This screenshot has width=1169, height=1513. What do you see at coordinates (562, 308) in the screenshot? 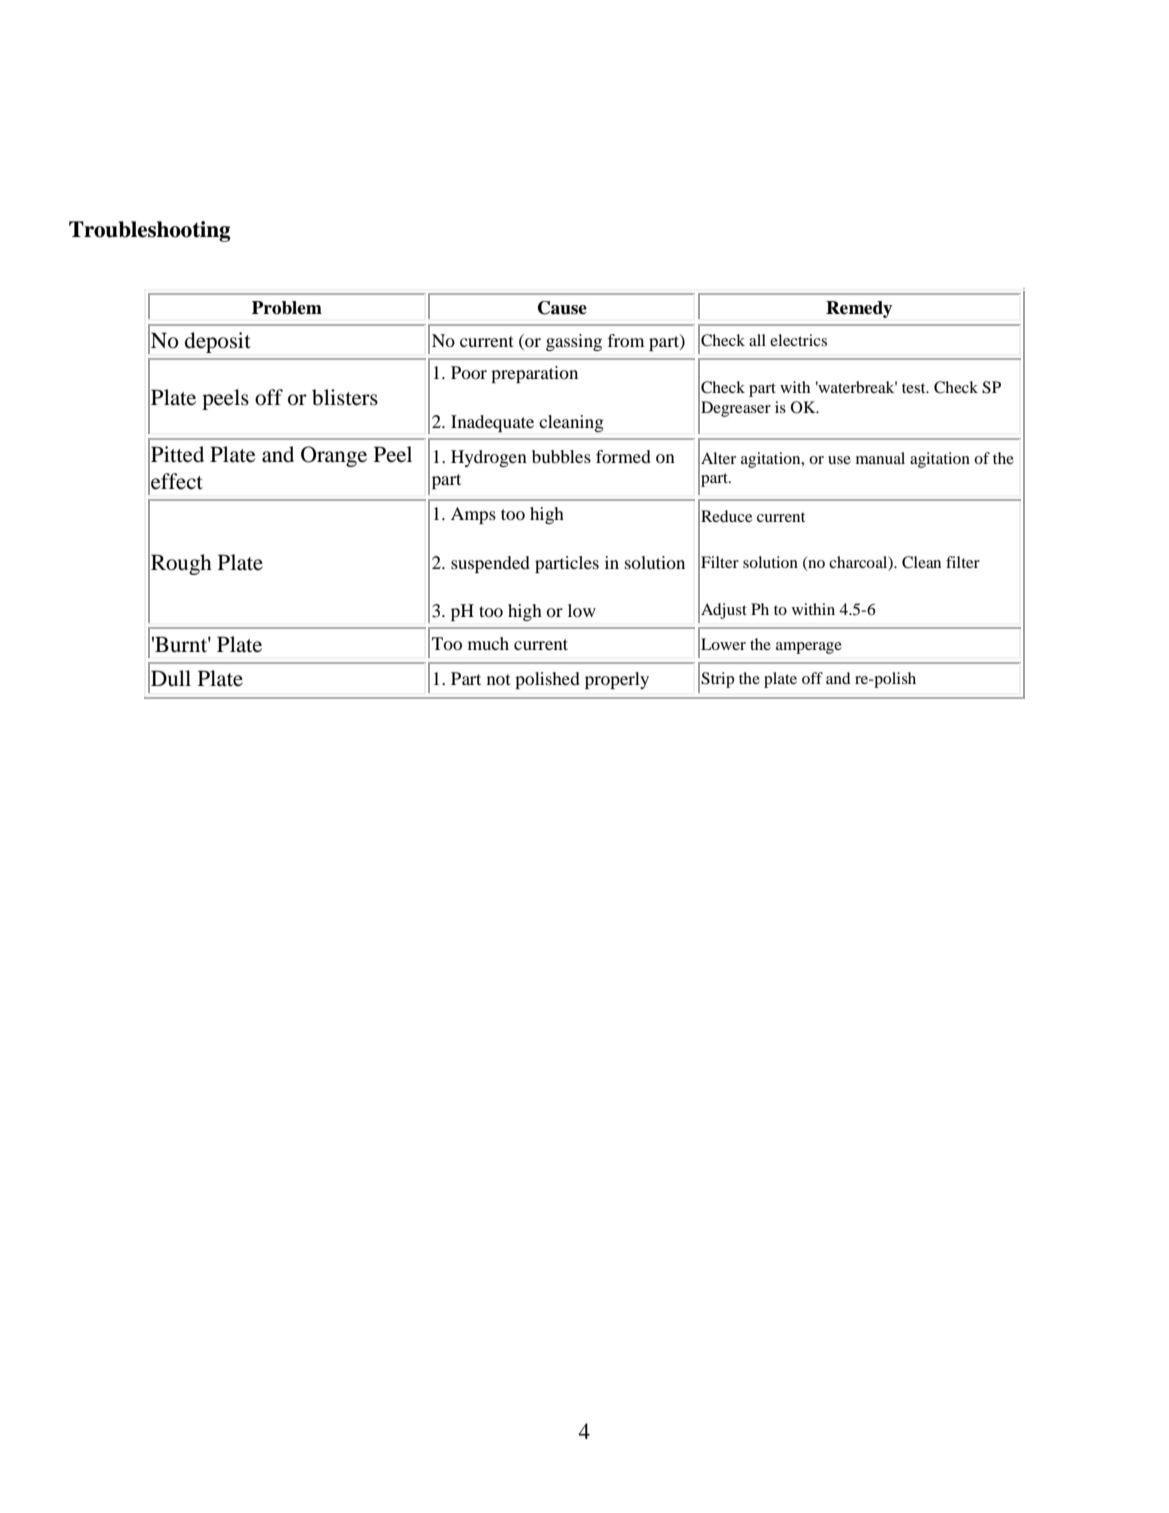
I see `Cause` at bounding box center [562, 308].
